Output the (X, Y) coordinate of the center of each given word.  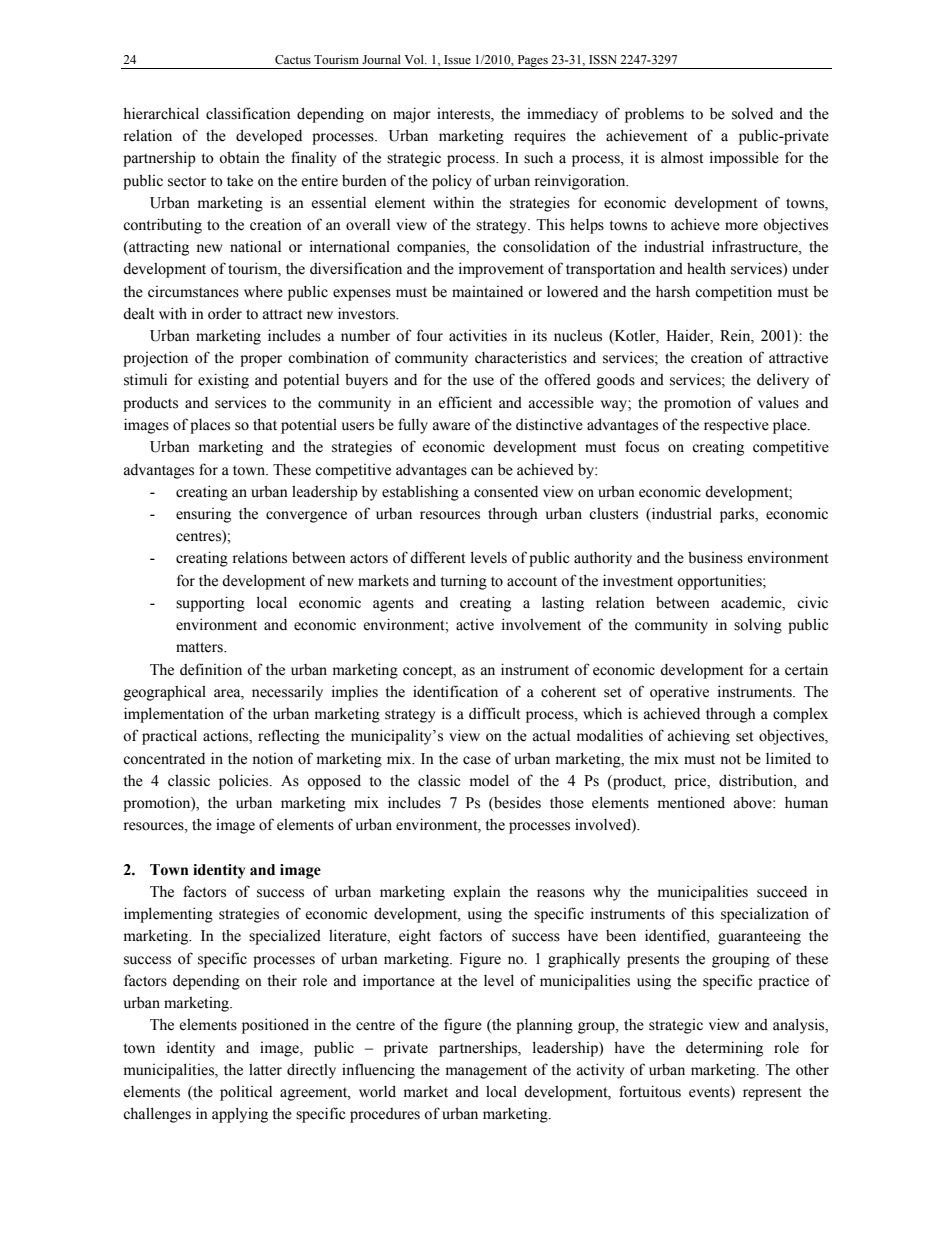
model (489, 780)
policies (245, 782)
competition (733, 293)
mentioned (691, 802)
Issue (457, 59)
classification (248, 113)
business (715, 557)
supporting (210, 604)
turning (464, 582)
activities (478, 335)
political (246, 1093)
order (225, 314)
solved (752, 114)
